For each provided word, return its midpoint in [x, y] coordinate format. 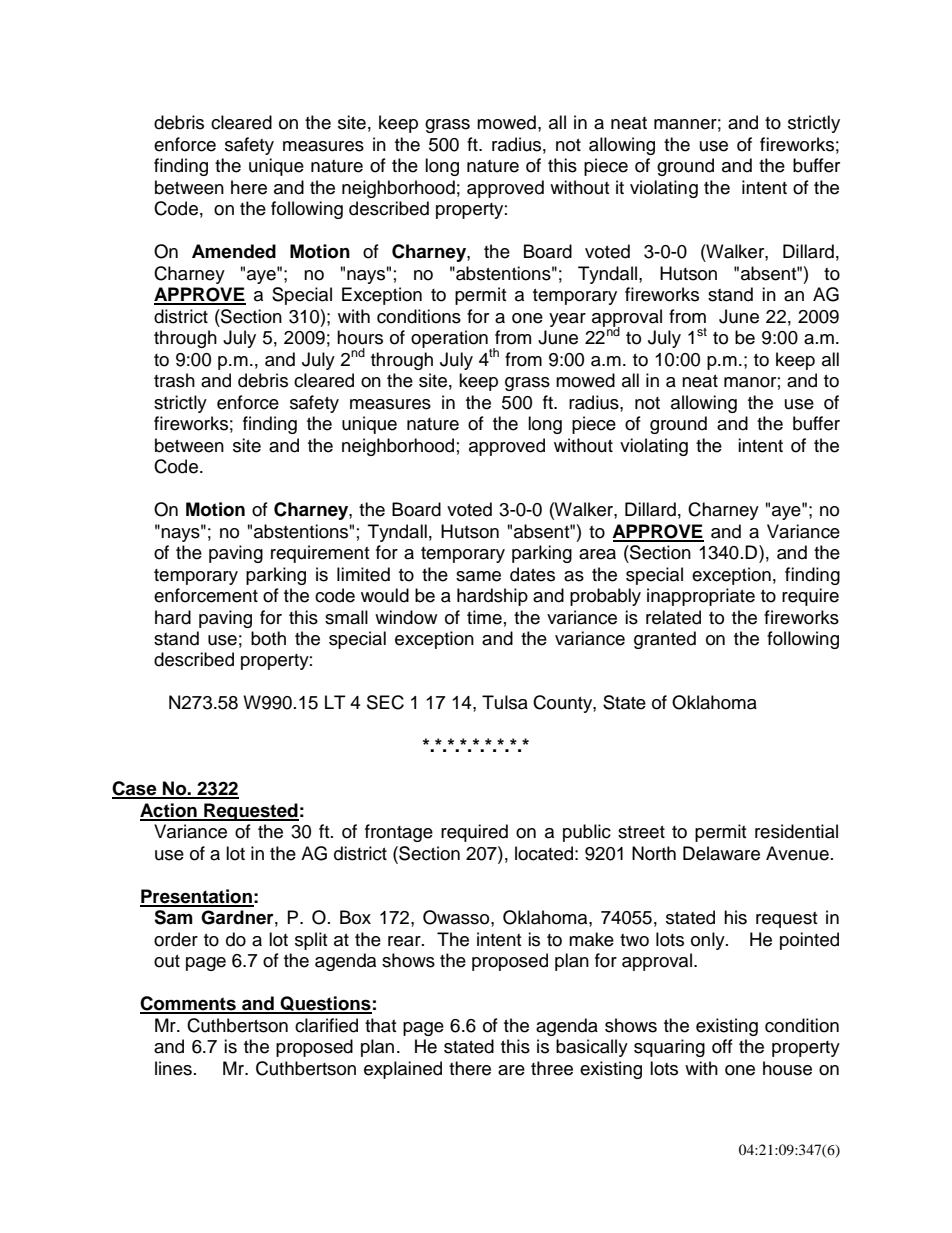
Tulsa [505, 702]
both [268, 638]
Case [135, 789]
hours [360, 337]
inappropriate [701, 597]
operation [449, 339]
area [597, 554]
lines [173, 1068]
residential [796, 831]
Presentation [197, 897]
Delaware [721, 853]
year [567, 320]
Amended [234, 251]
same [478, 576]
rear [405, 941]
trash [174, 380]
